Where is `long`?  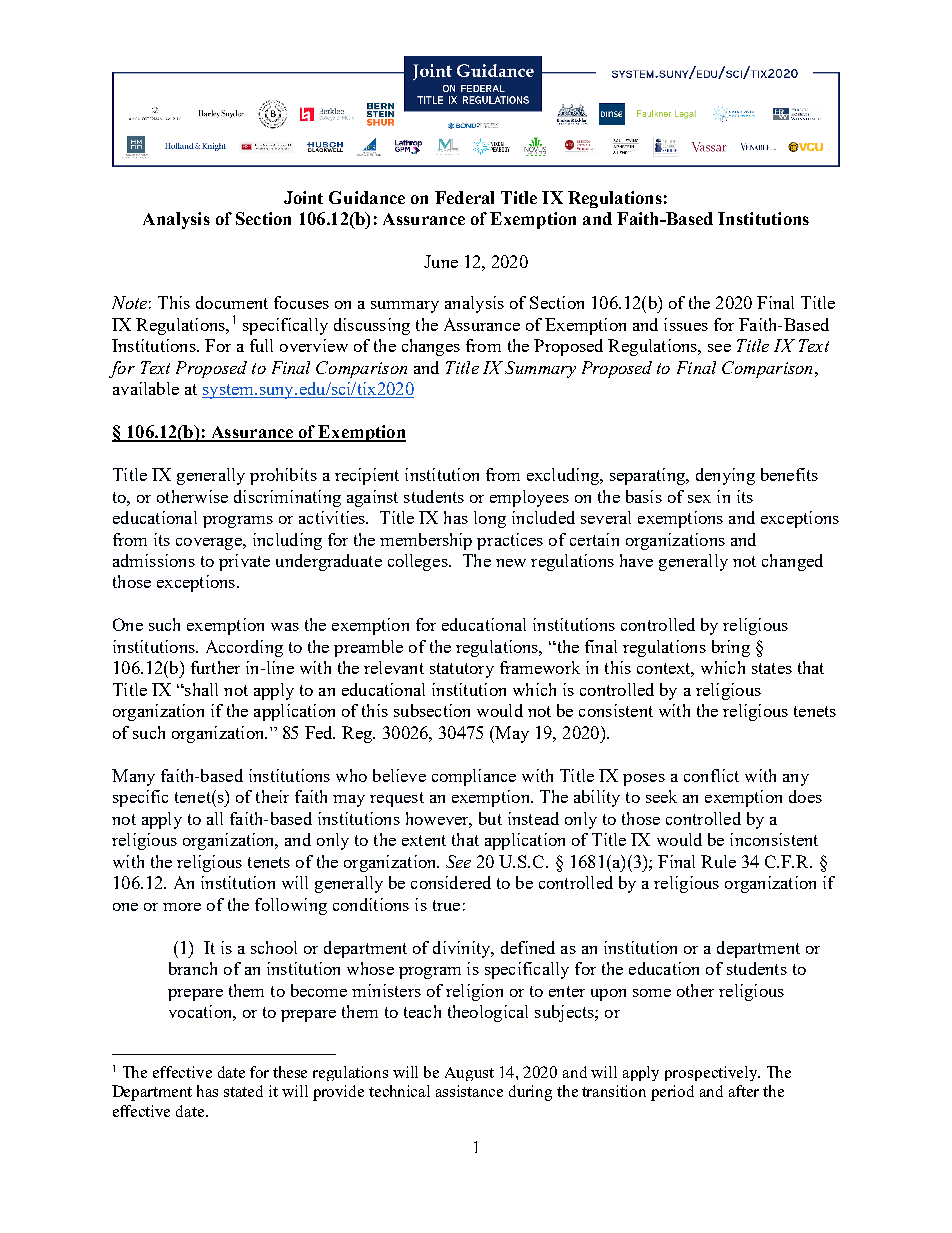
long is located at coordinates (490, 519).
